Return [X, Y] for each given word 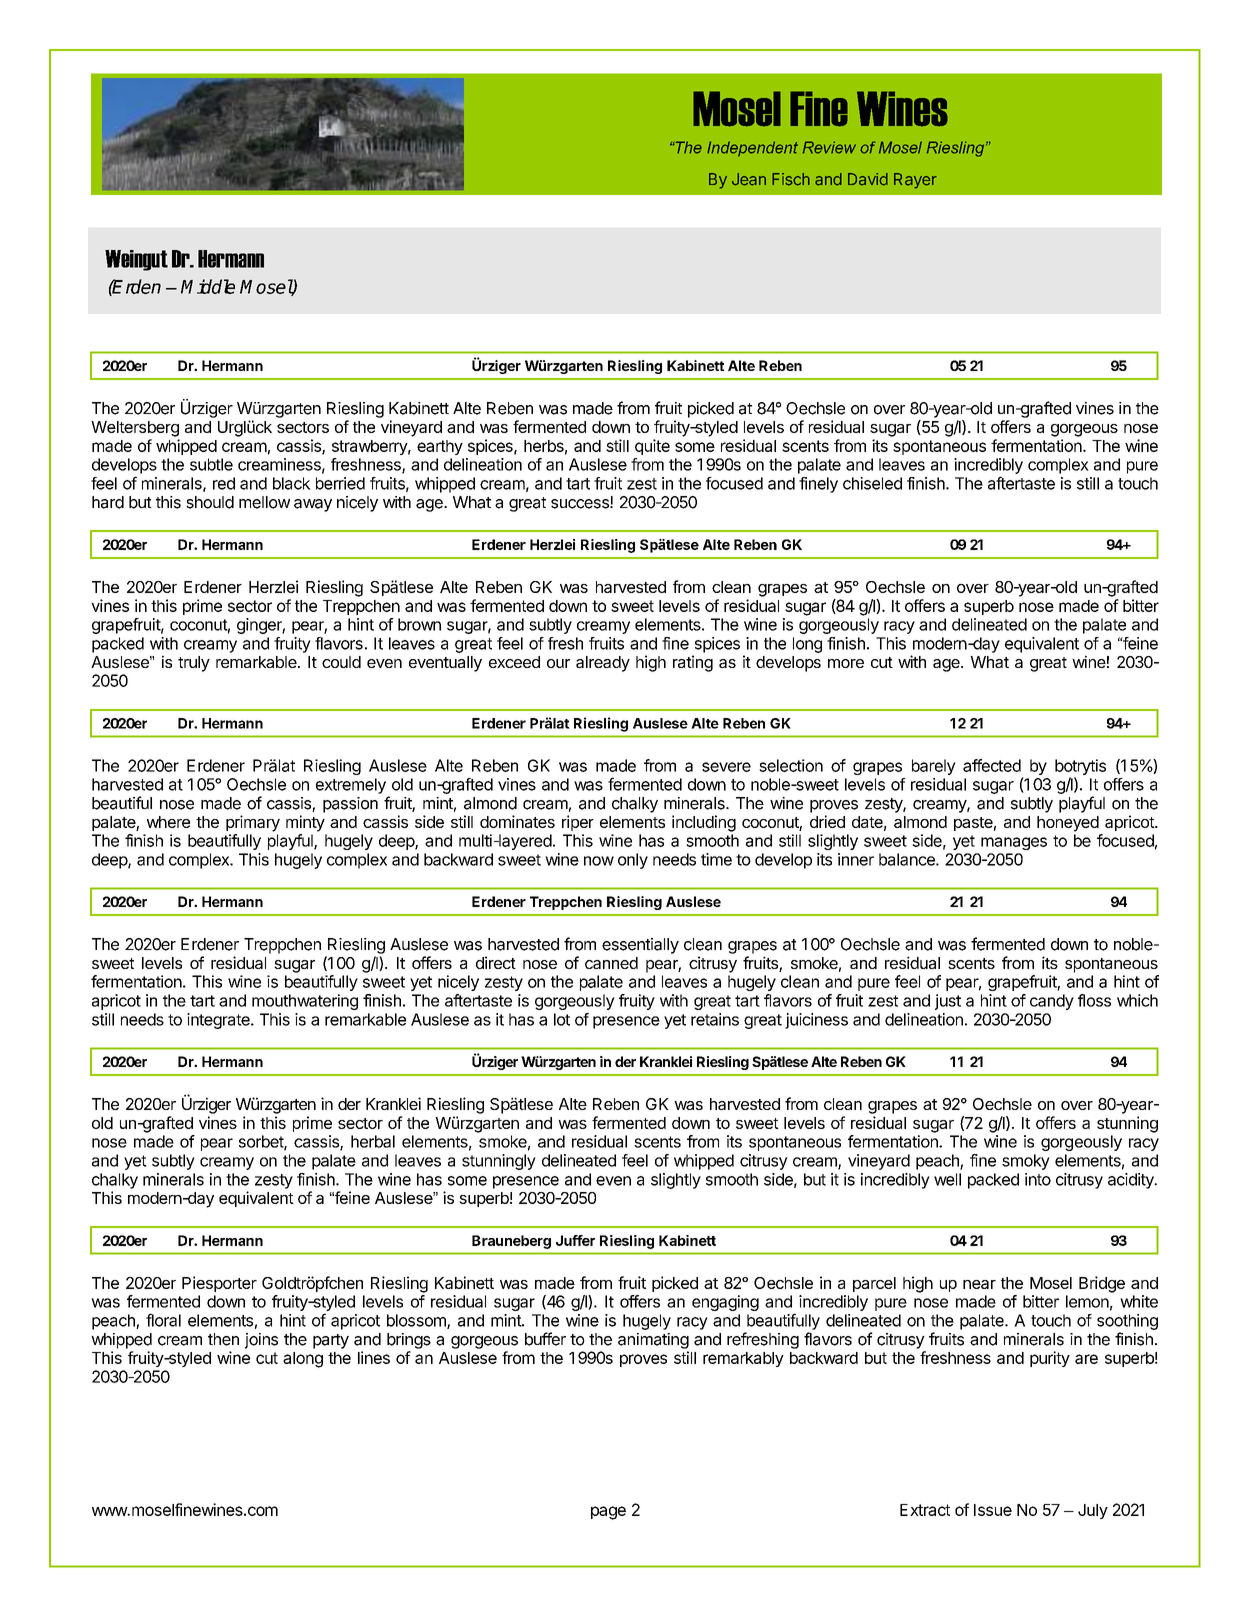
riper [578, 823]
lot [562, 1019]
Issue [993, 1510]
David [868, 179]
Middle [208, 286]
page [608, 1513]
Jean [749, 179]
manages [1014, 843]
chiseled [872, 483]
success [581, 504]
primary [253, 823]
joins [261, 1341]
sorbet [262, 1142]
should [210, 502]
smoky [1026, 1162]
